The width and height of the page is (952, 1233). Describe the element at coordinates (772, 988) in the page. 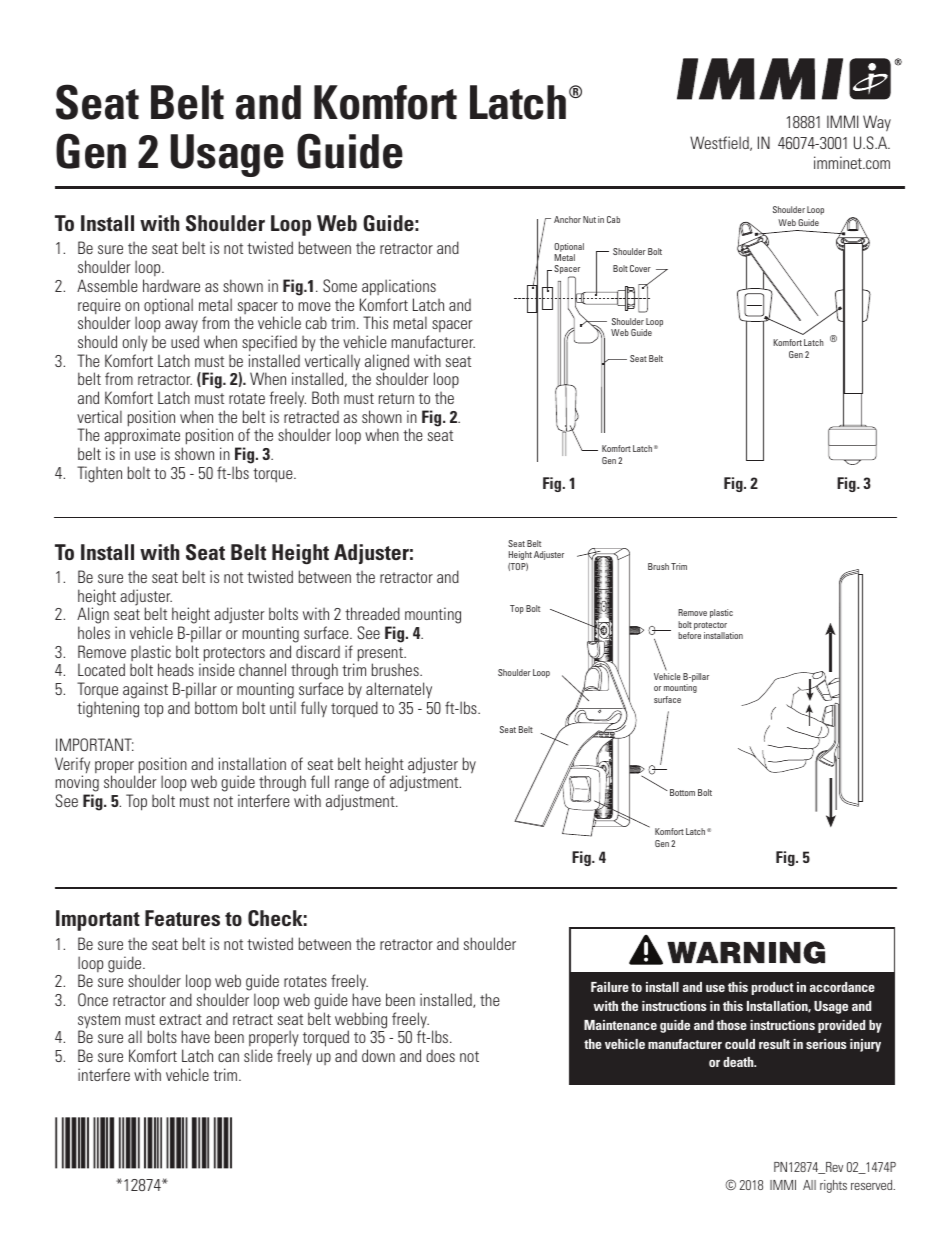

I see `product` at that location.
